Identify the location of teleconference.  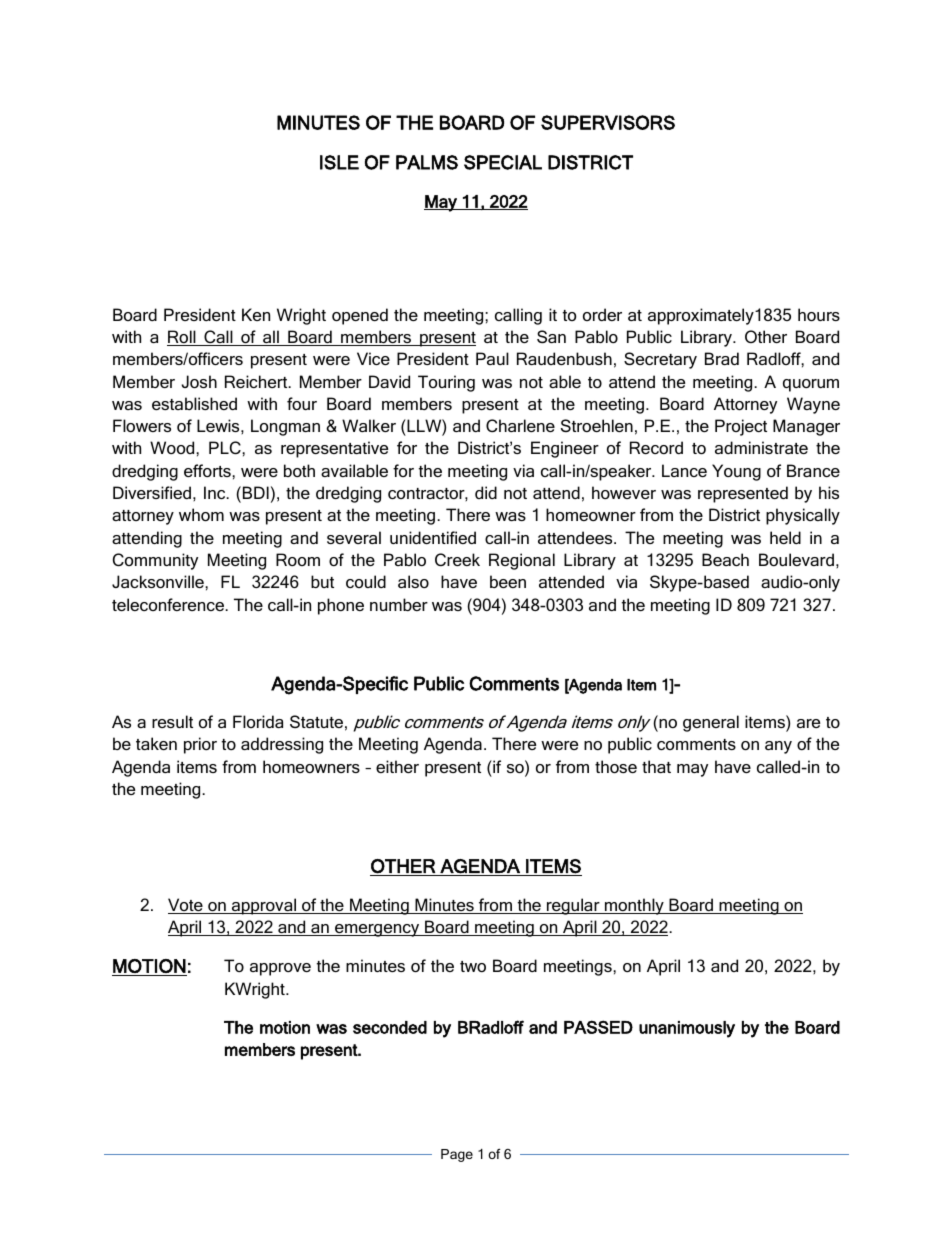
(169, 604).
